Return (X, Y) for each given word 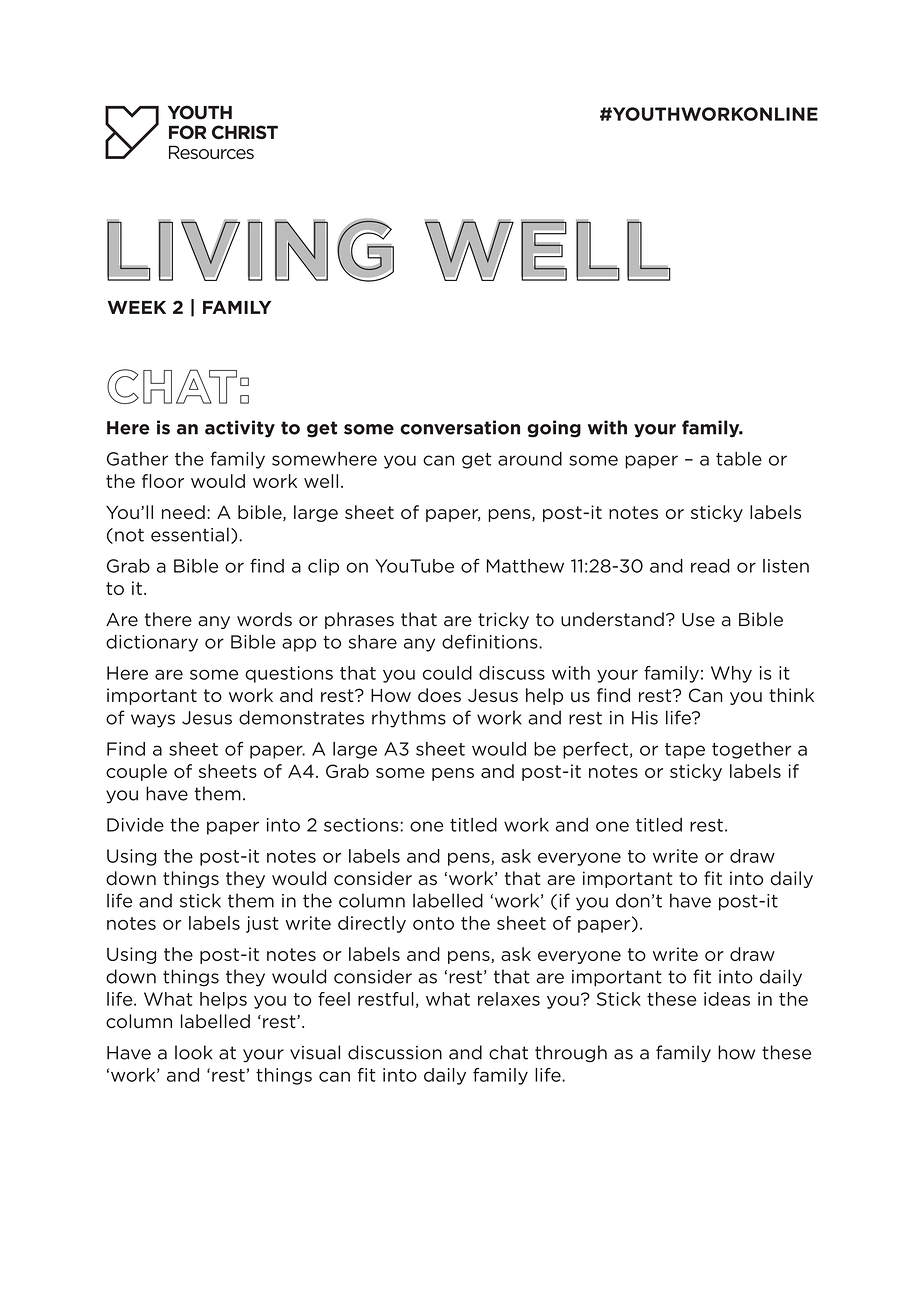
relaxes (509, 999)
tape (685, 751)
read (710, 566)
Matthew (525, 566)
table (739, 459)
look (193, 1052)
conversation (460, 427)
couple (136, 772)
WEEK (137, 307)
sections (361, 825)
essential (190, 534)
